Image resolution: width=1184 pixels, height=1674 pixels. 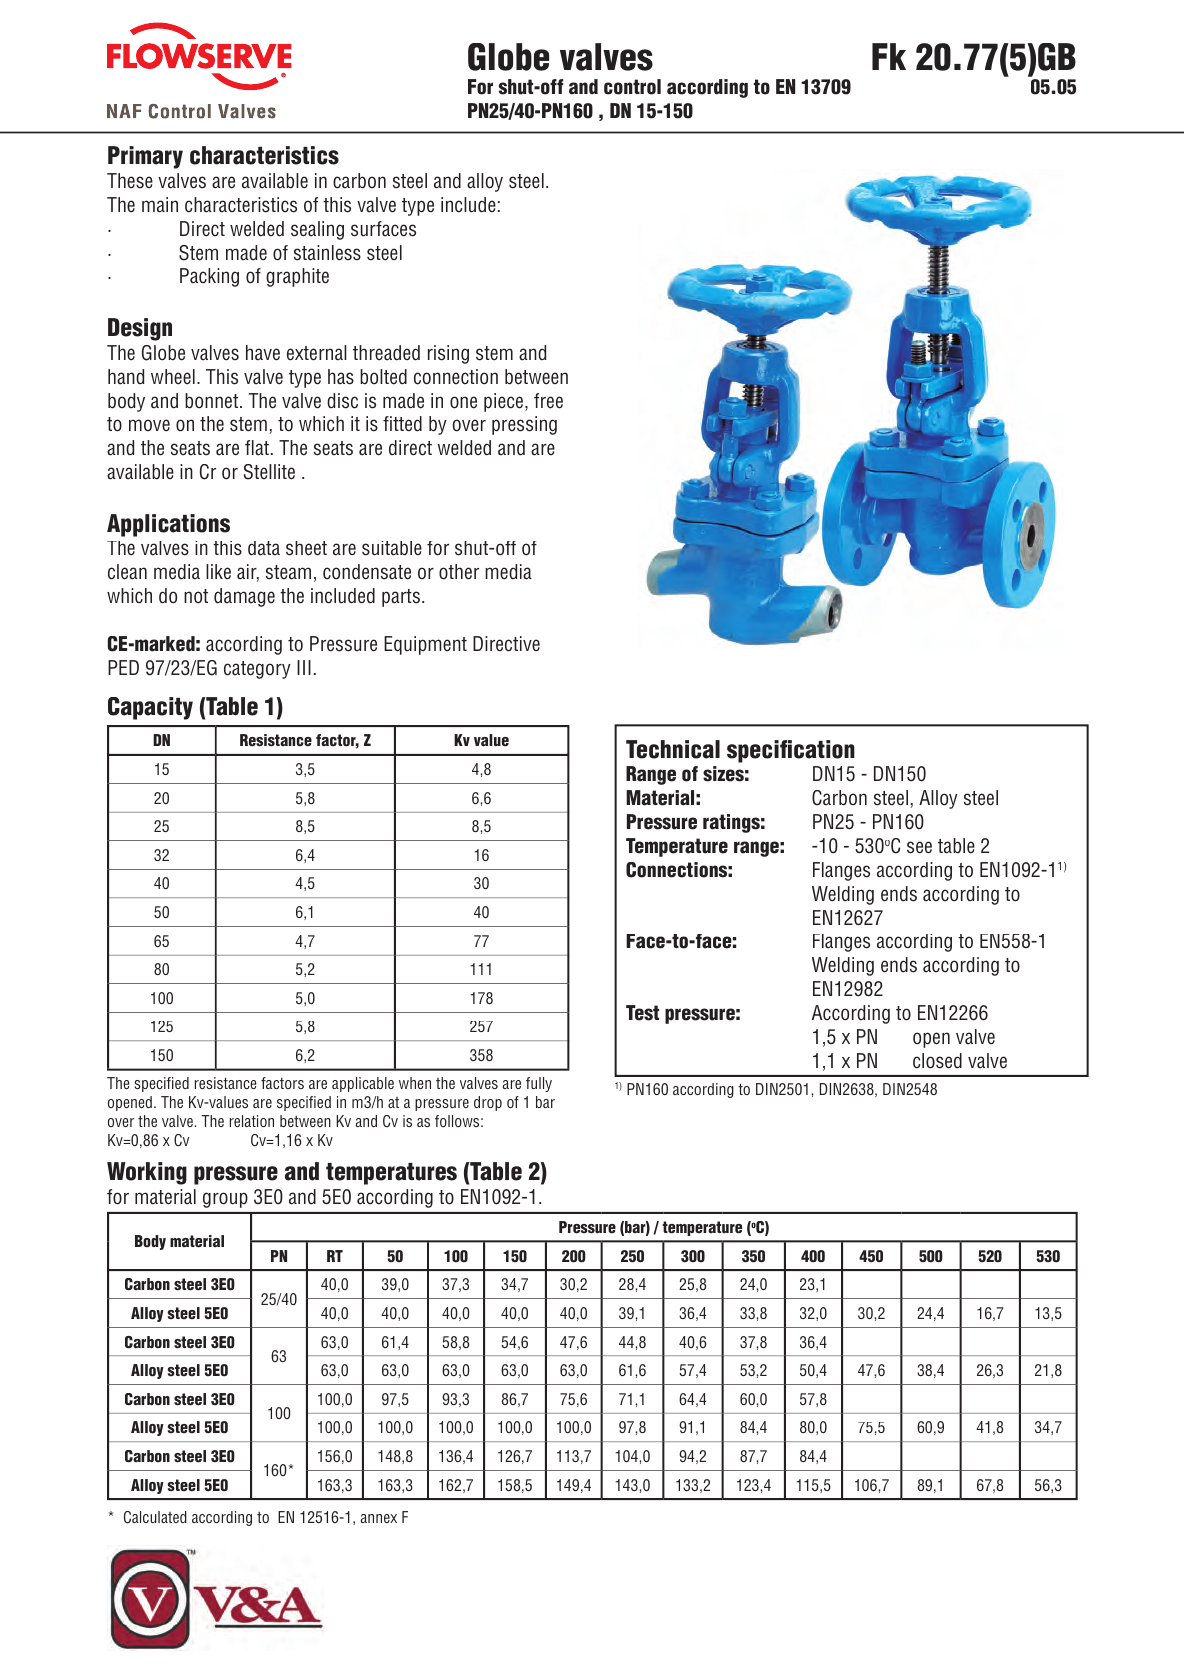 What do you see at coordinates (488, 1103) in the page?
I see `drop` at bounding box center [488, 1103].
